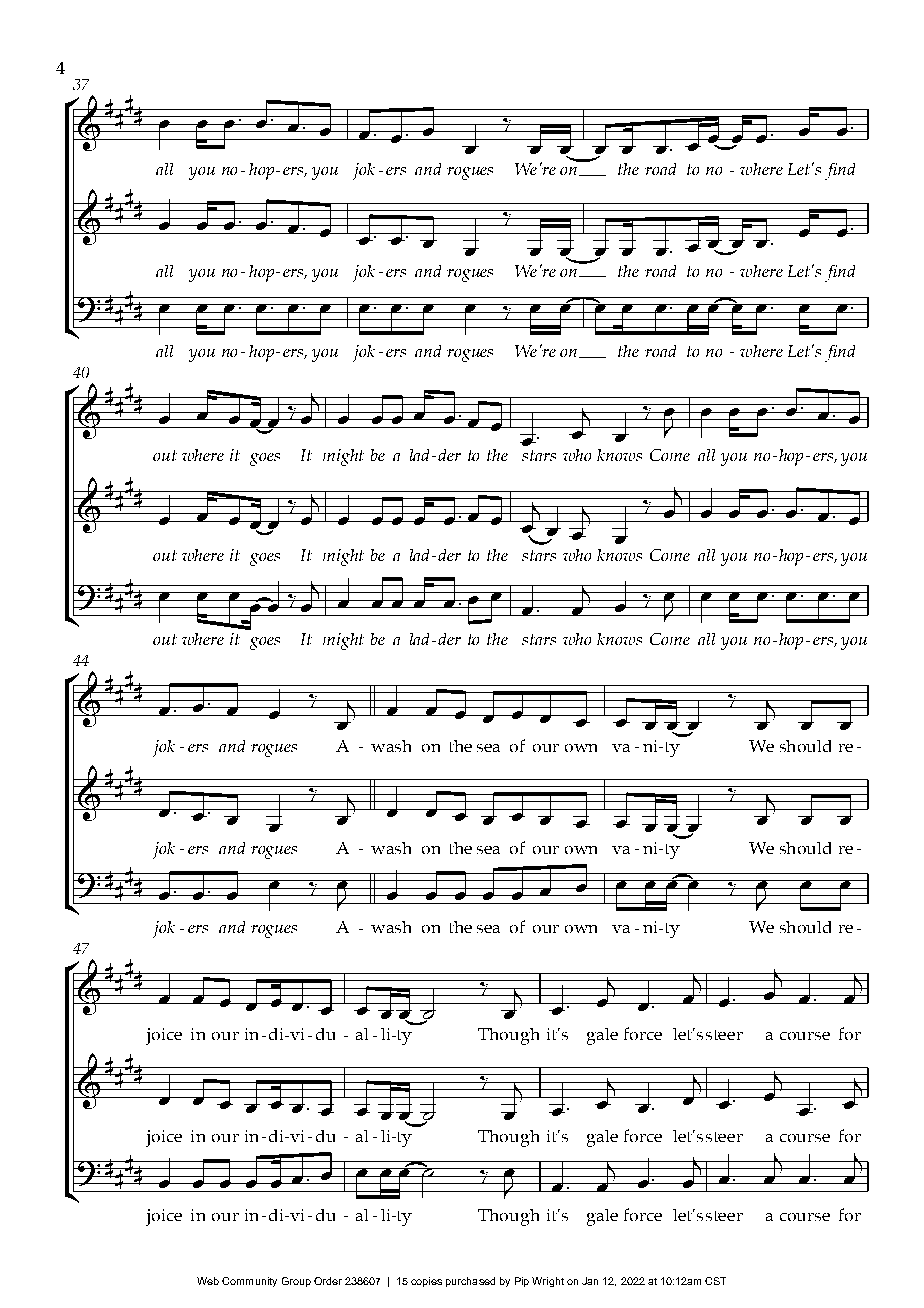  Describe the element at coordinates (522, 1282) in the screenshot. I see `Pip` at that location.
